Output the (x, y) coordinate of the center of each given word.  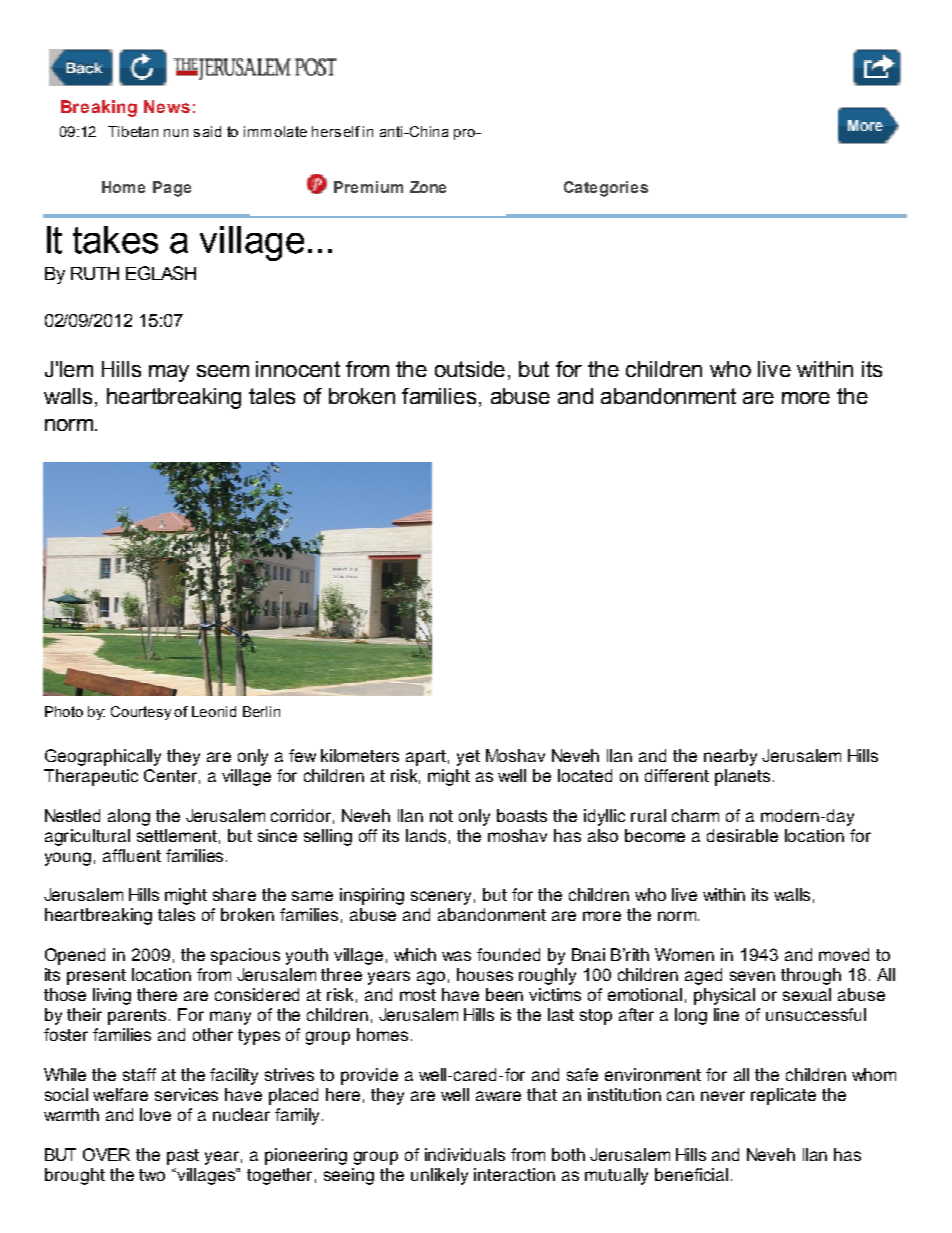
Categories (606, 189)
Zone (428, 187)
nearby (730, 757)
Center (170, 775)
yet (468, 758)
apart (426, 758)
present (96, 977)
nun (176, 133)
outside (470, 369)
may (169, 373)
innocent (298, 369)
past (183, 1157)
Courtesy (141, 713)
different (677, 775)
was (456, 956)
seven (752, 976)
